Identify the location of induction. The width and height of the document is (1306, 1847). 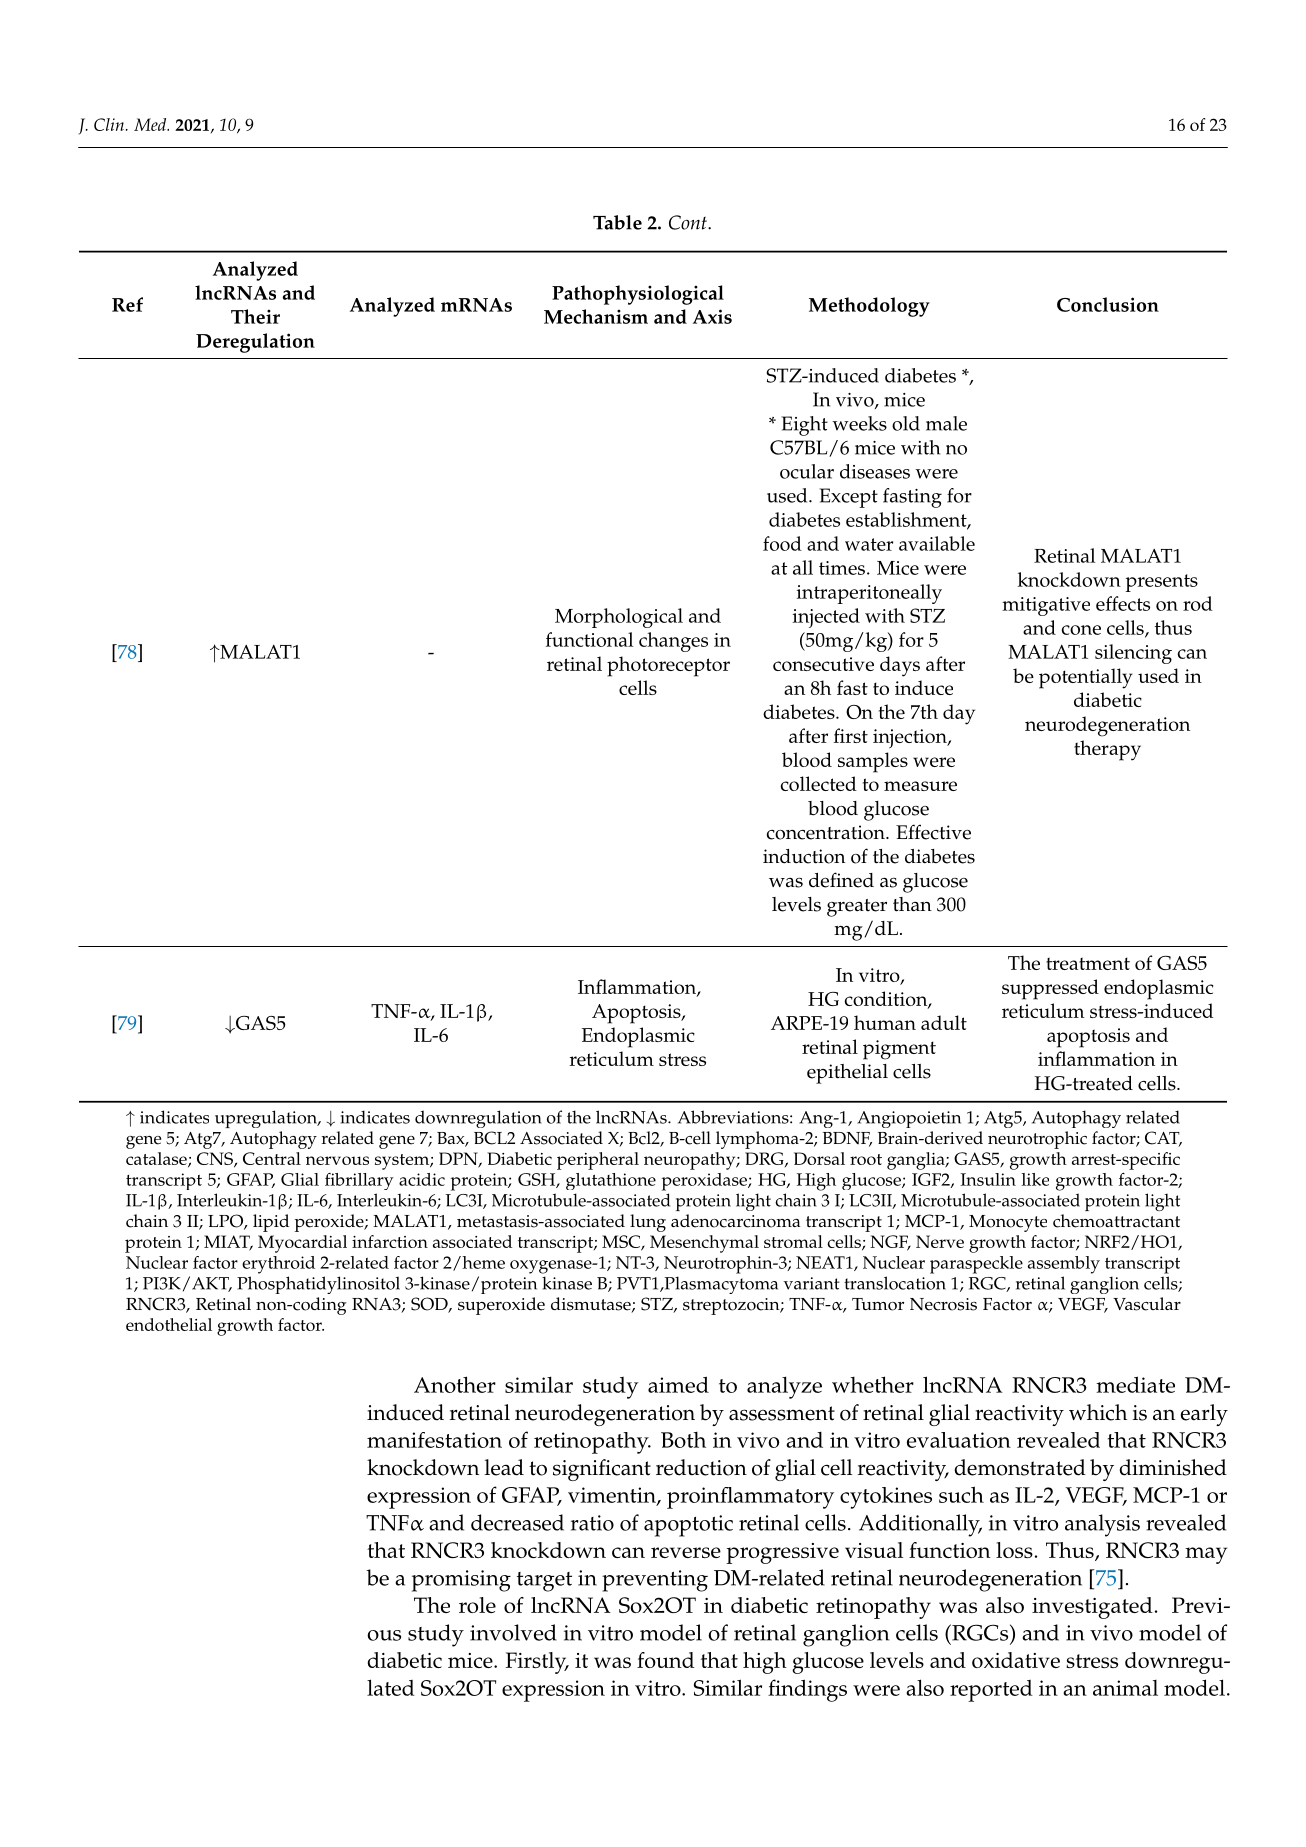
(804, 856).
